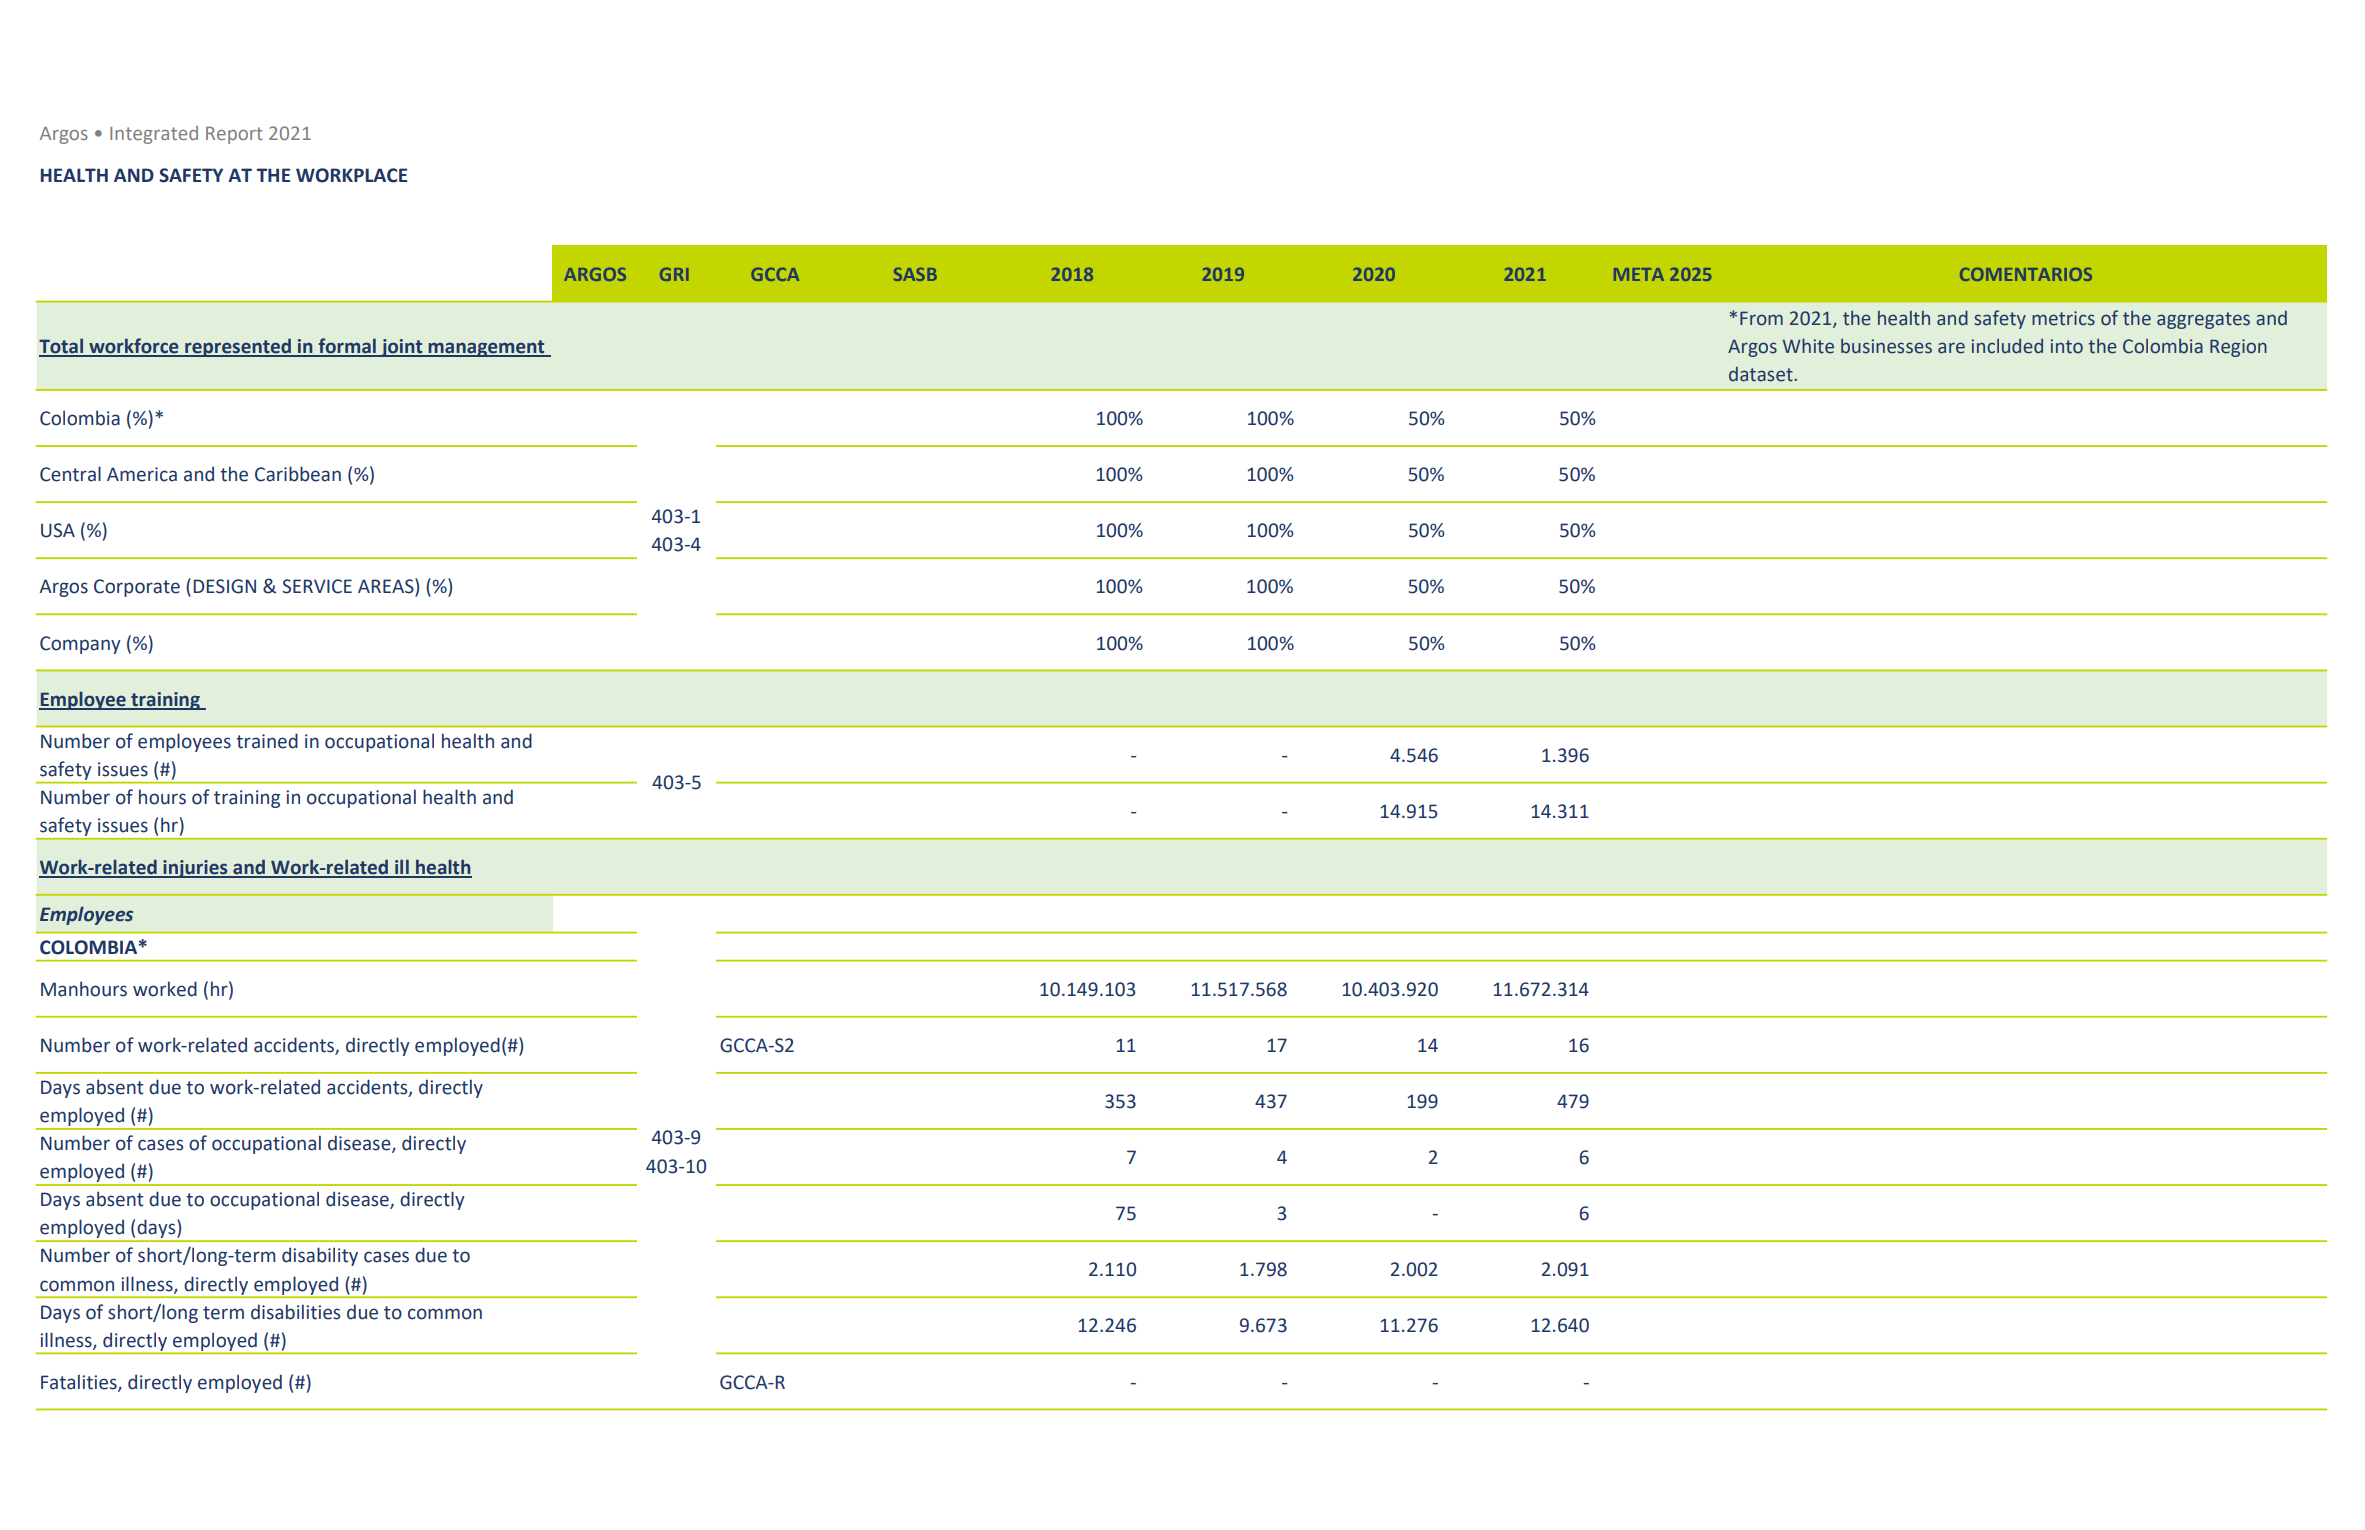  I want to click on Report, so click(234, 135).
